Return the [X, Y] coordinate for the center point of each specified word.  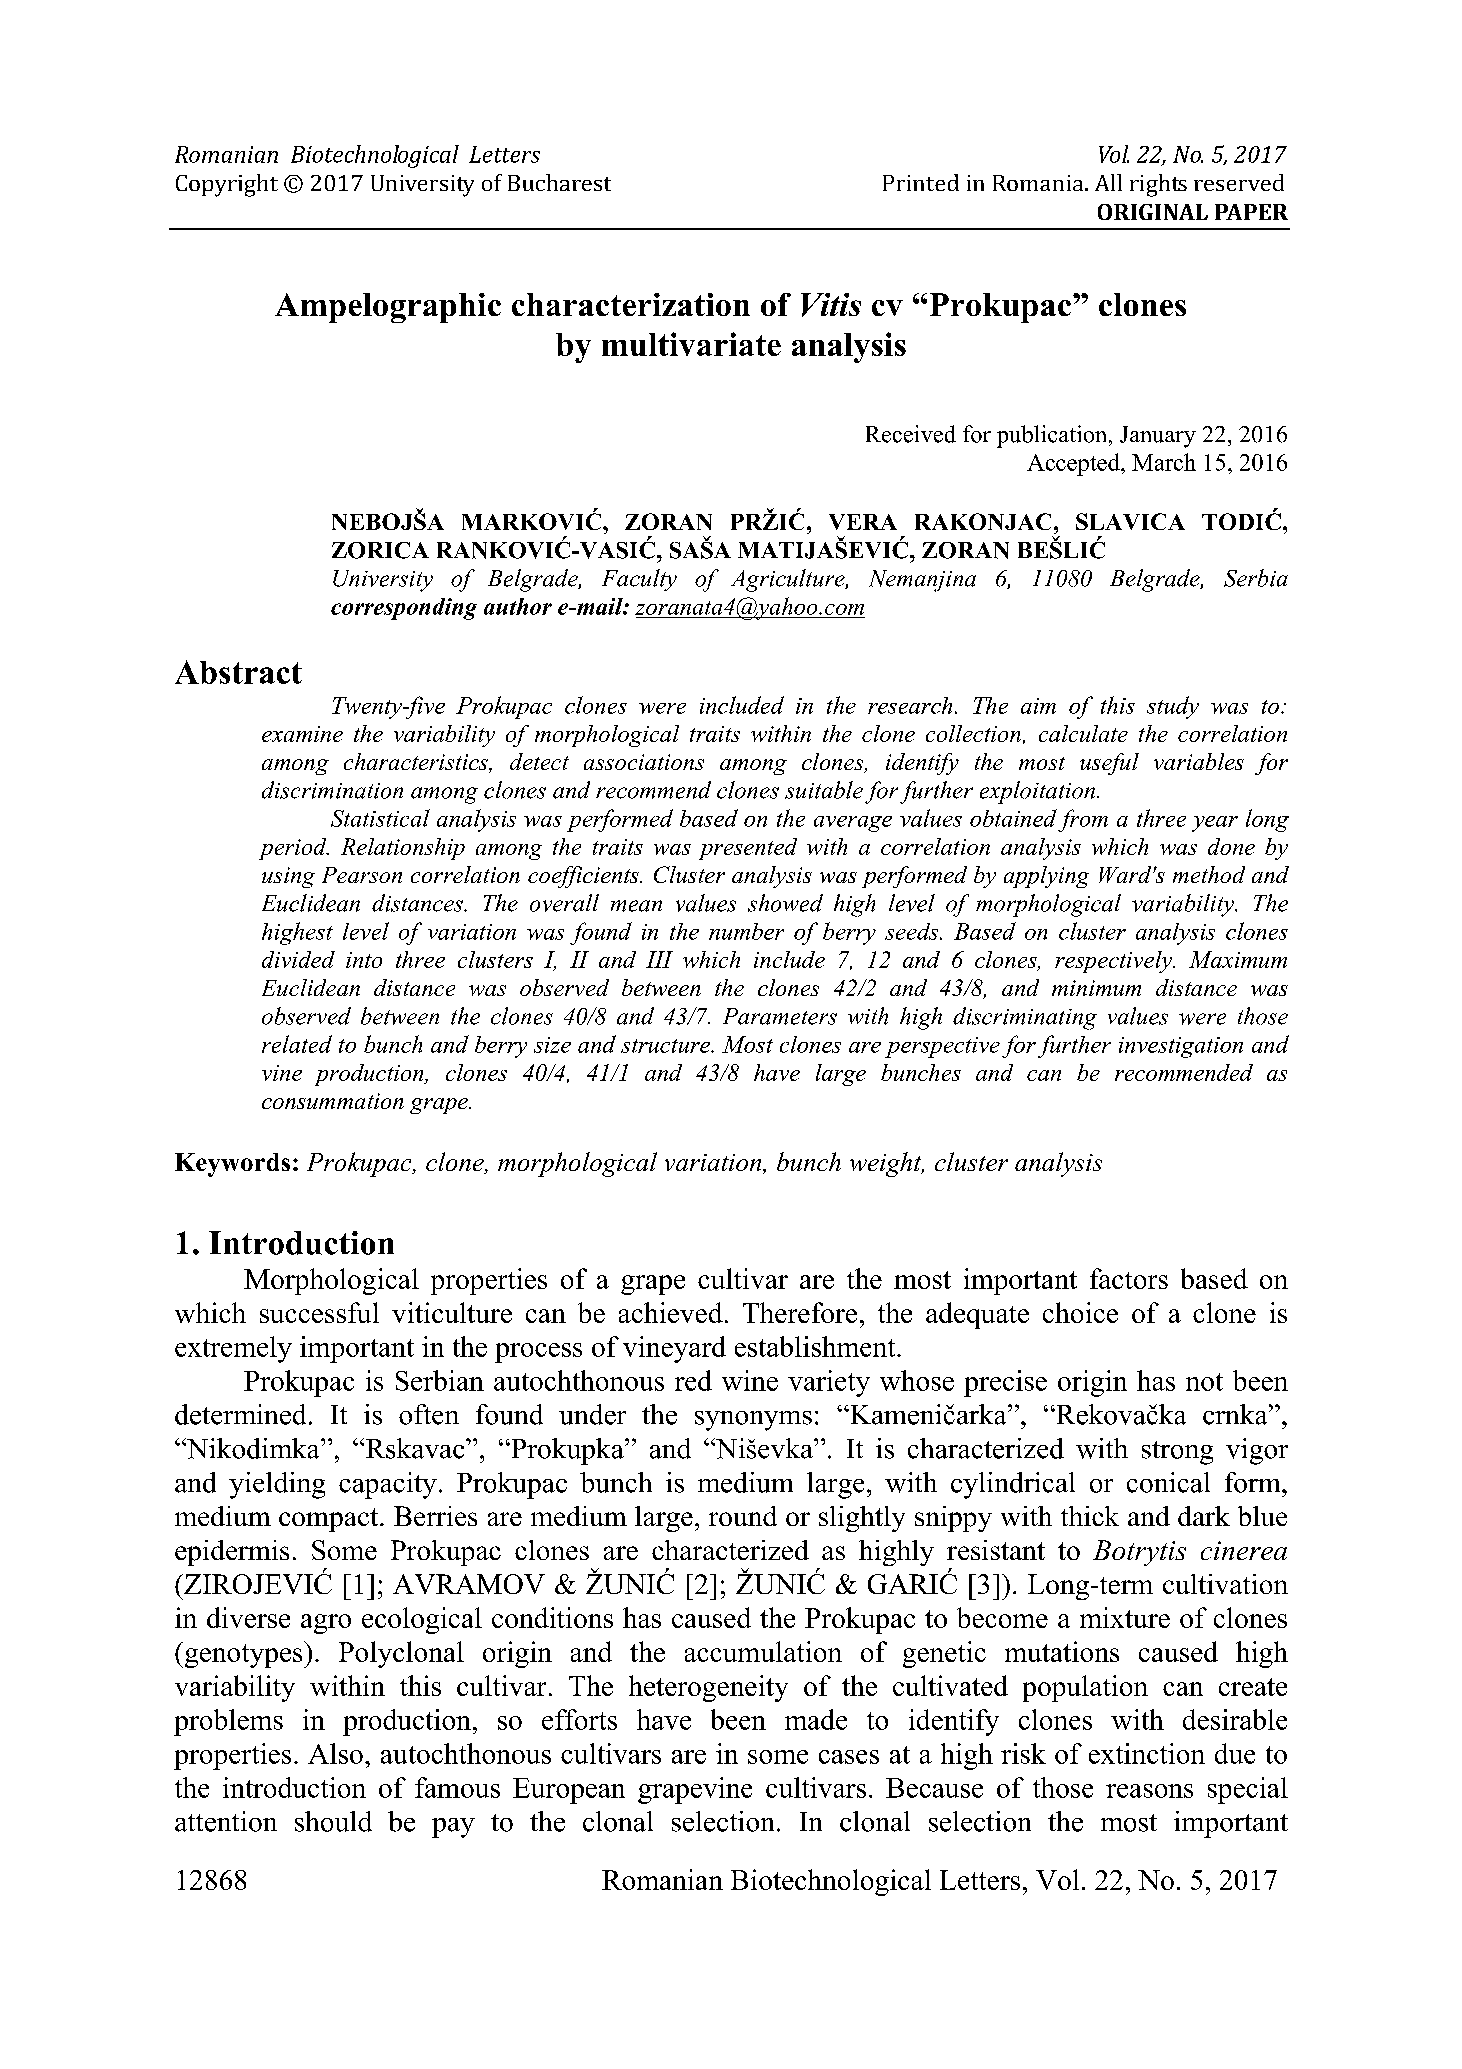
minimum [1096, 988]
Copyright [227, 185]
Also [335, 1753]
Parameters [780, 1016]
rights [1158, 185]
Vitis [831, 305]
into [364, 960]
